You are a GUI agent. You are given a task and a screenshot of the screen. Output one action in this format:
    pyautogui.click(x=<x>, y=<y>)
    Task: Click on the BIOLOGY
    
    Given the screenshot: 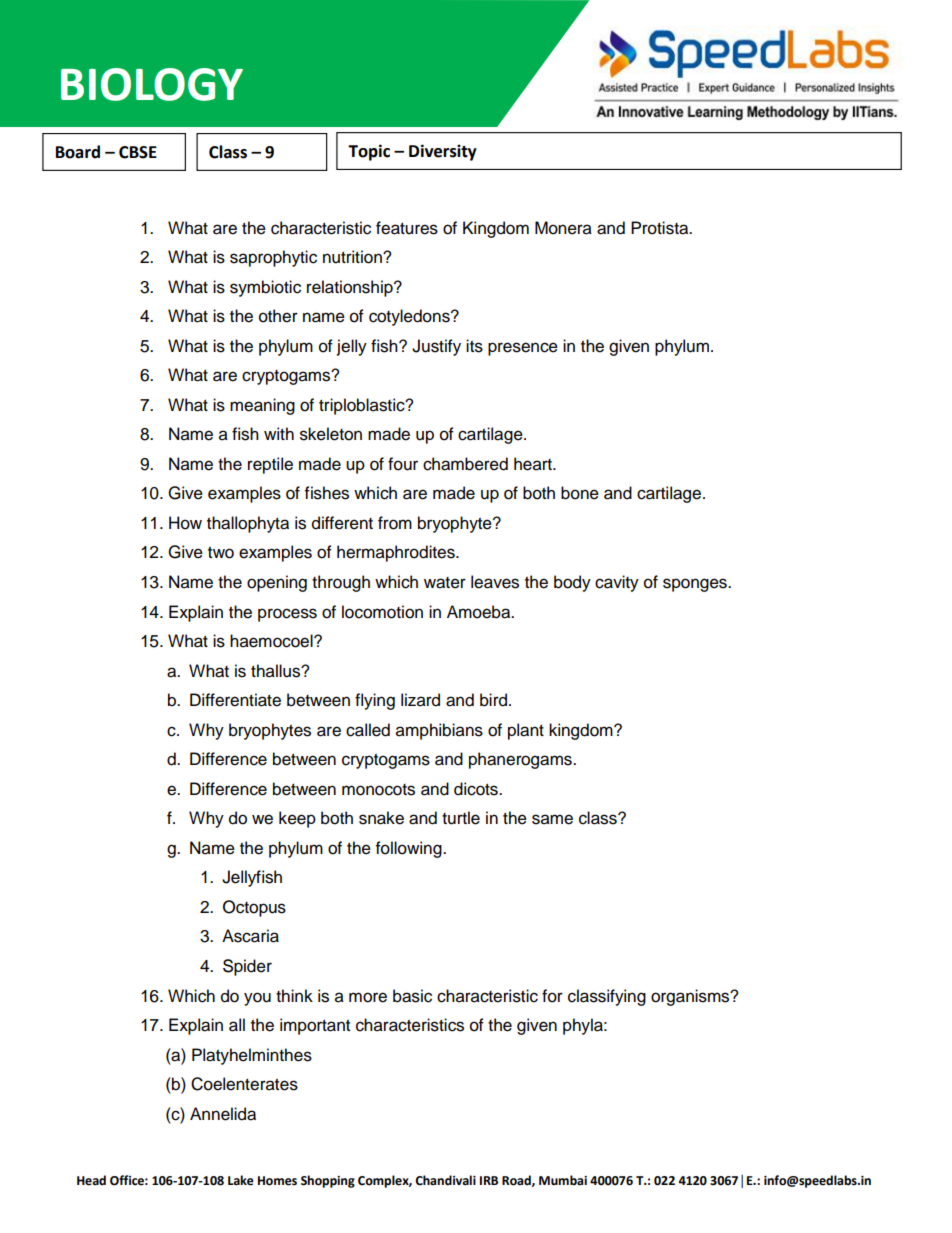 What is the action you would take?
    pyautogui.click(x=152, y=84)
